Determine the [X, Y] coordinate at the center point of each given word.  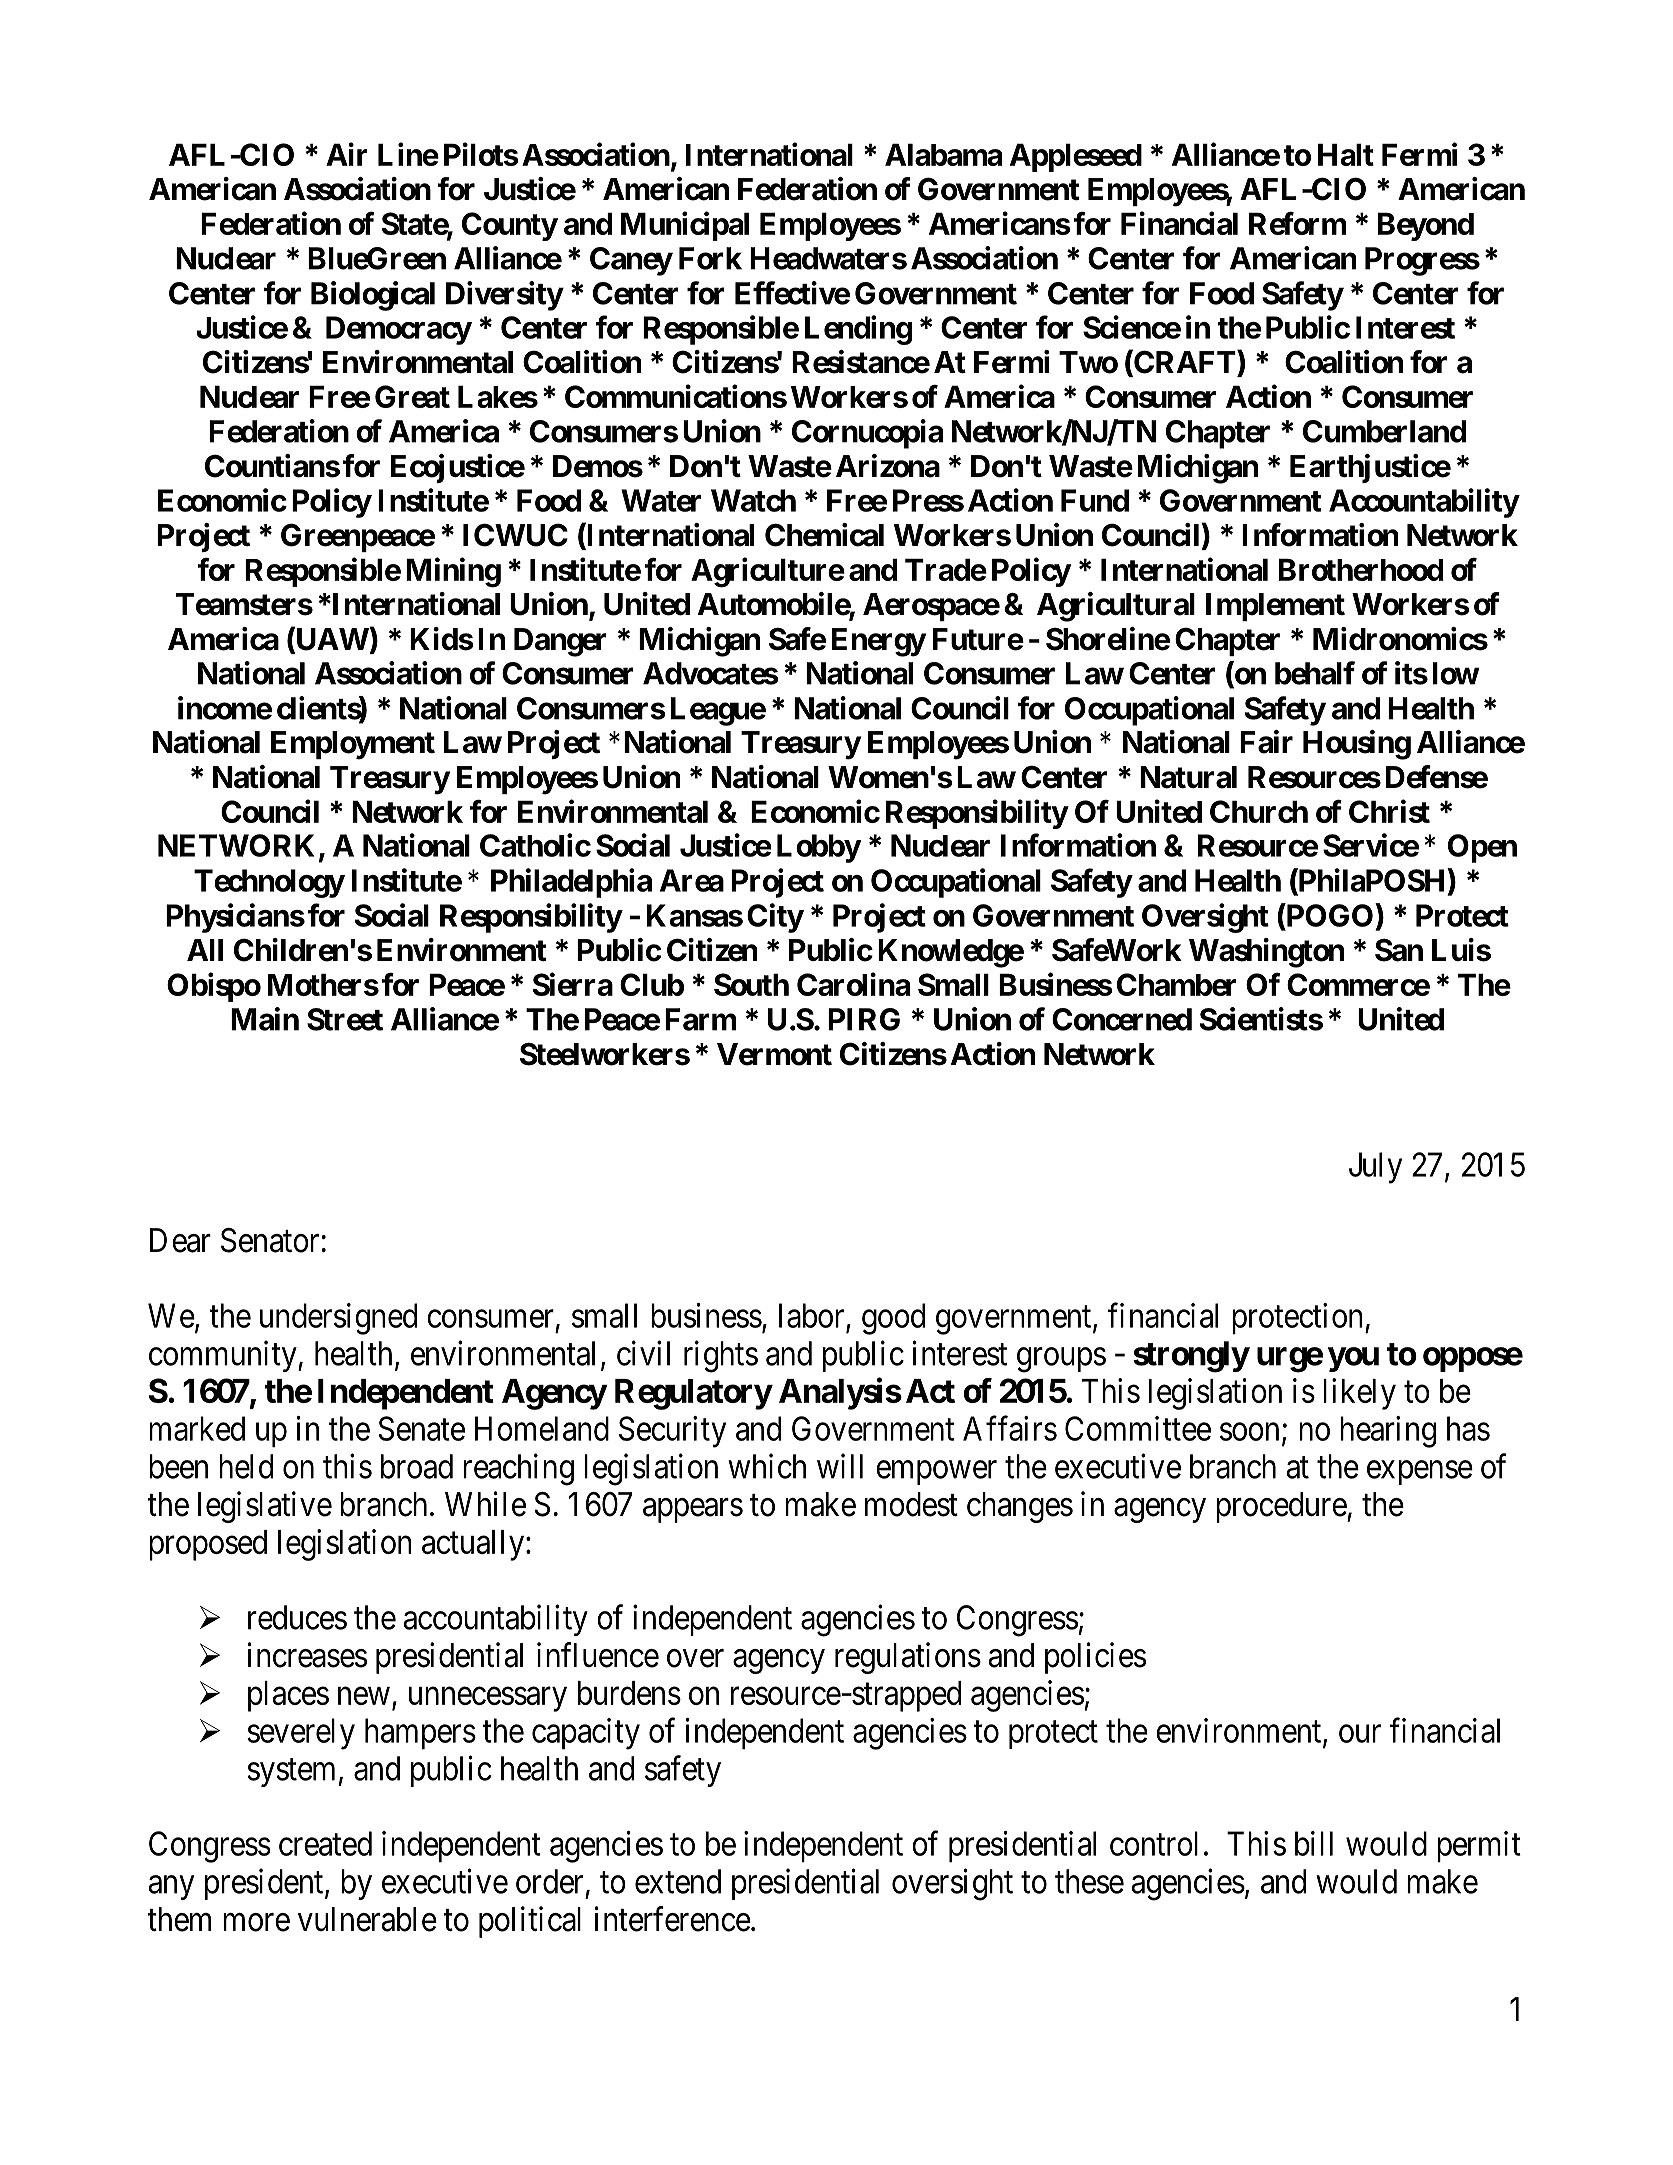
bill [1314, 1843]
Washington [1266, 953]
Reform [1297, 223]
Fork [710, 258]
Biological [373, 296]
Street [345, 1019]
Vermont [774, 1054]
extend [678, 1881]
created [325, 1843]
